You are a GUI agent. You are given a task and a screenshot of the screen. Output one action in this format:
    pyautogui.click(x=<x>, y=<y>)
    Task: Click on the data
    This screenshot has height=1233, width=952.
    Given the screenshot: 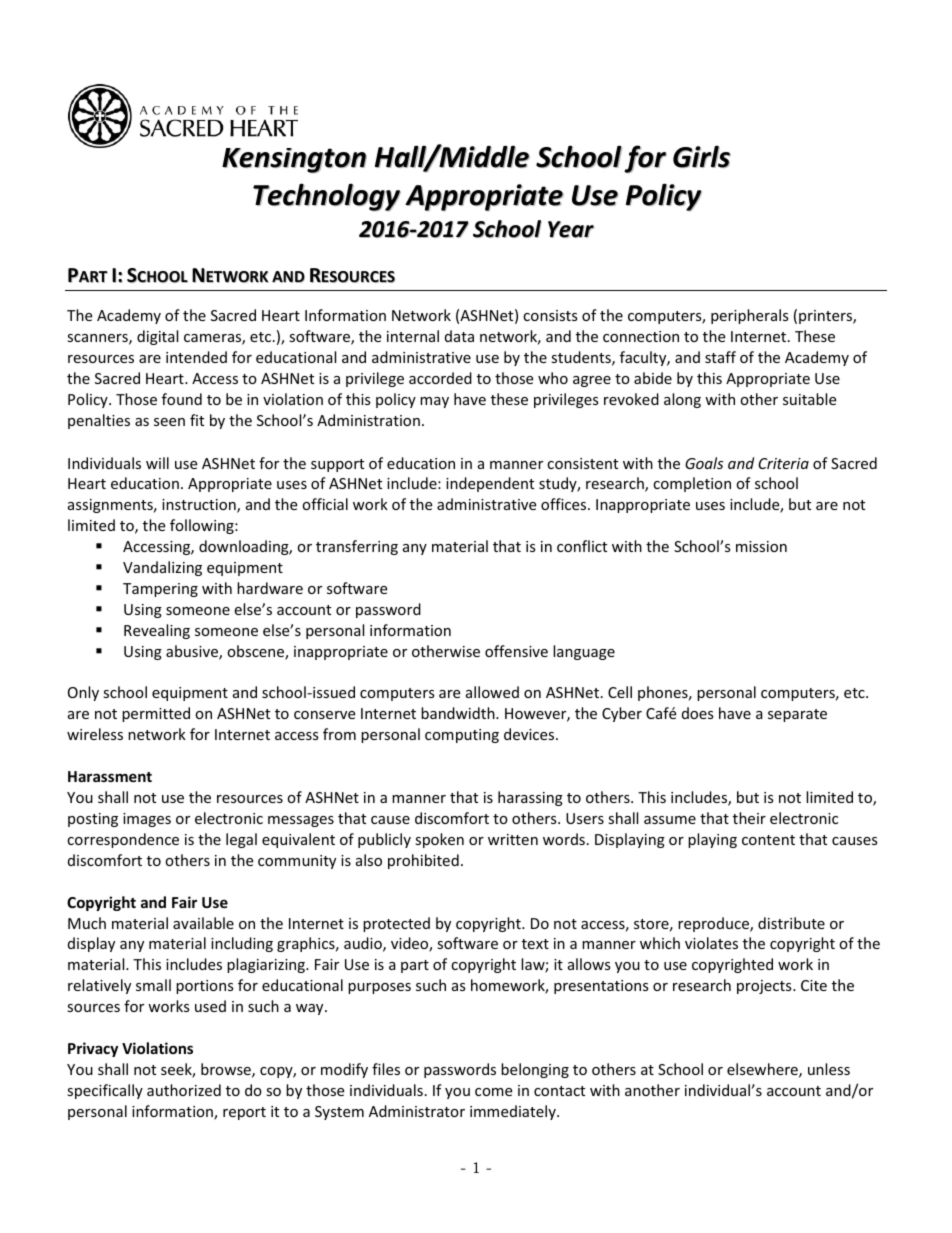 What is the action you would take?
    pyautogui.click(x=459, y=336)
